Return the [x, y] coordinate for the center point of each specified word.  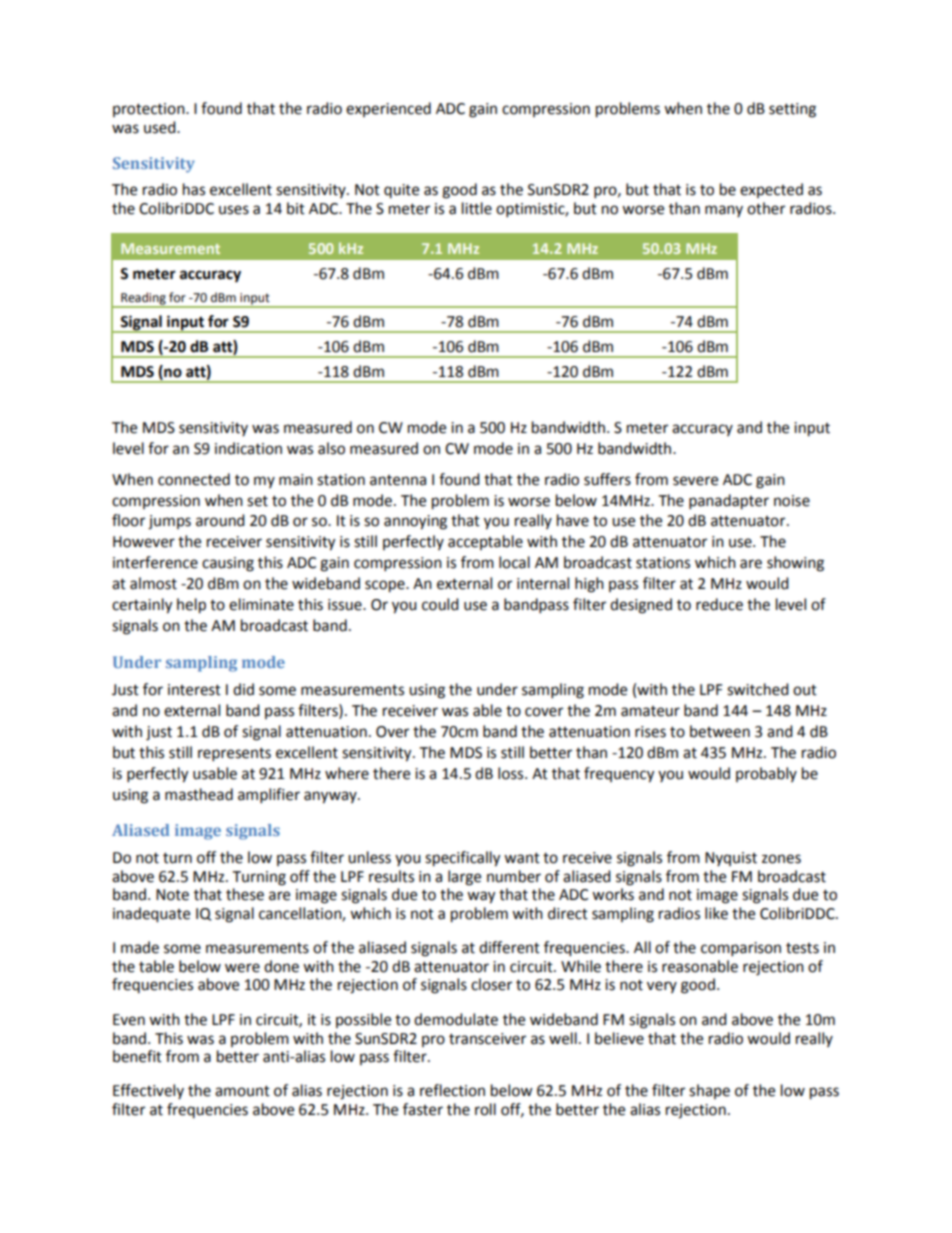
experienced [388, 109]
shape [709, 1091]
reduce [719, 604]
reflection [452, 1090]
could [440, 604]
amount [242, 1091]
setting [792, 110]
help [191, 606]
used [161, 127]
